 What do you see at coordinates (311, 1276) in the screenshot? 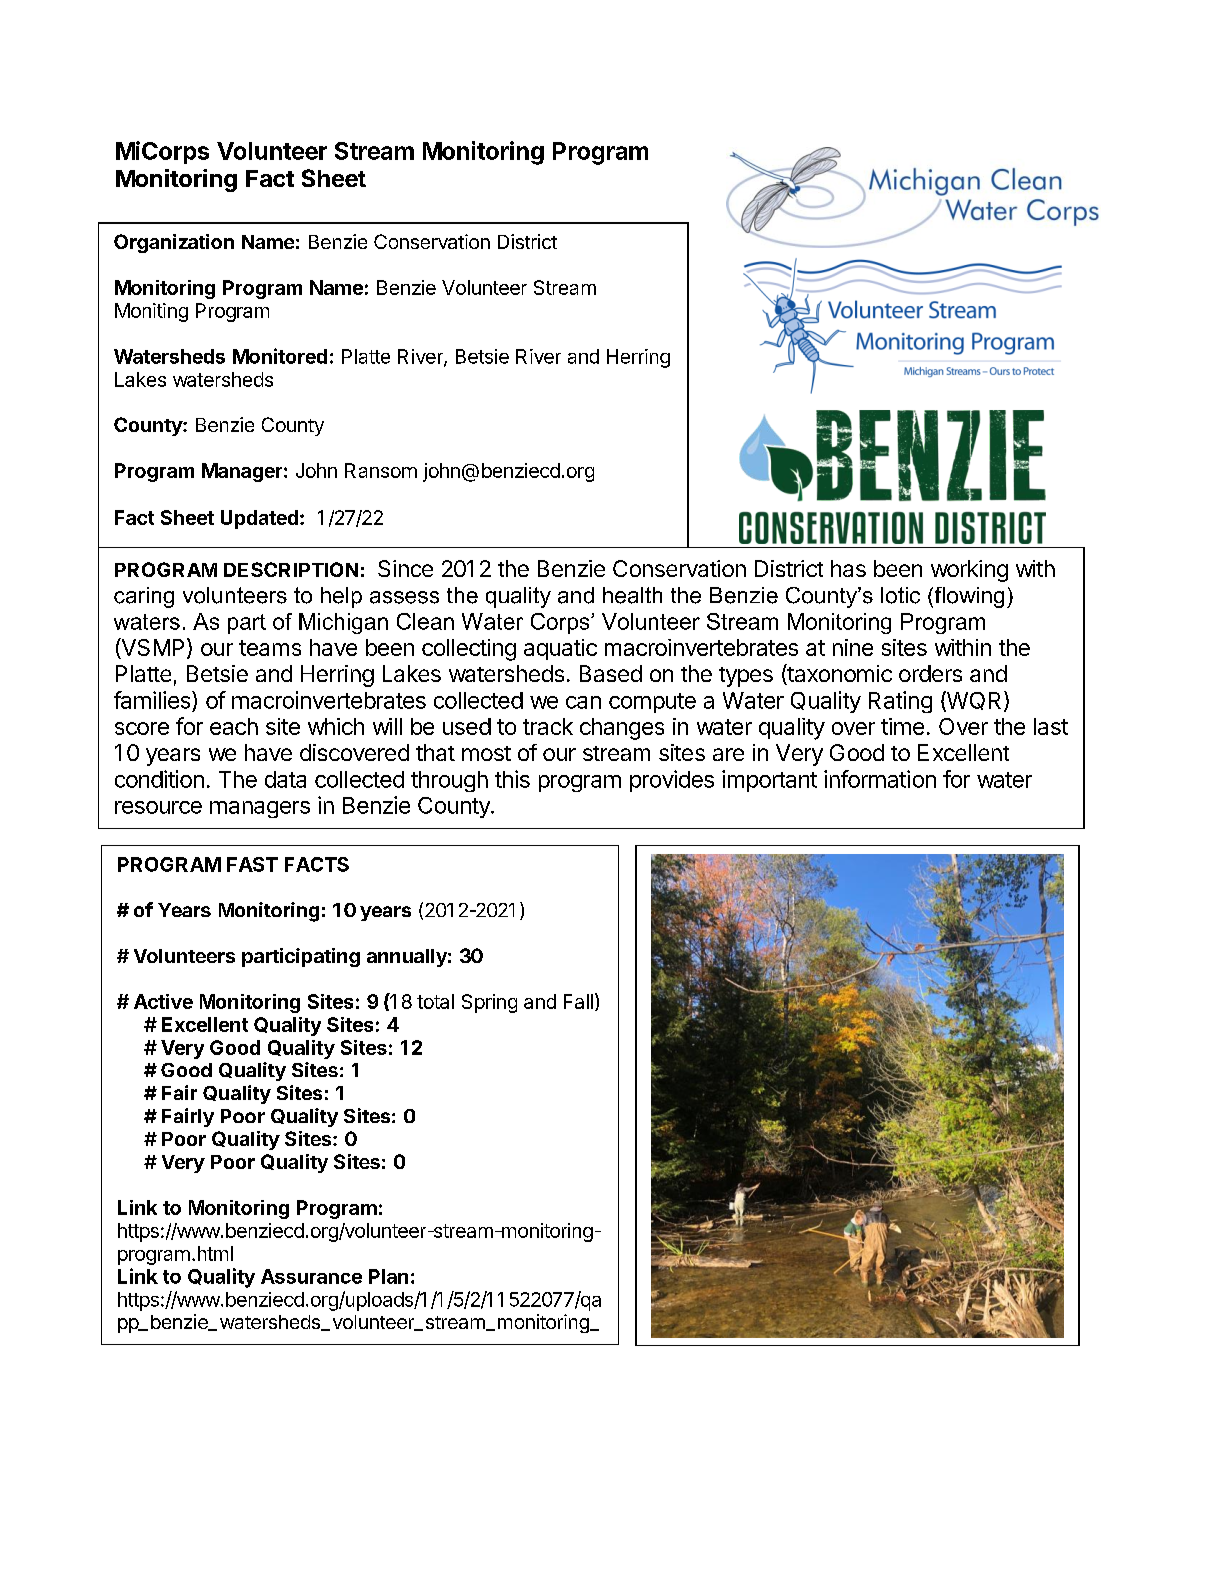
I see `Assurance` at bounding box center [311, 1276].
